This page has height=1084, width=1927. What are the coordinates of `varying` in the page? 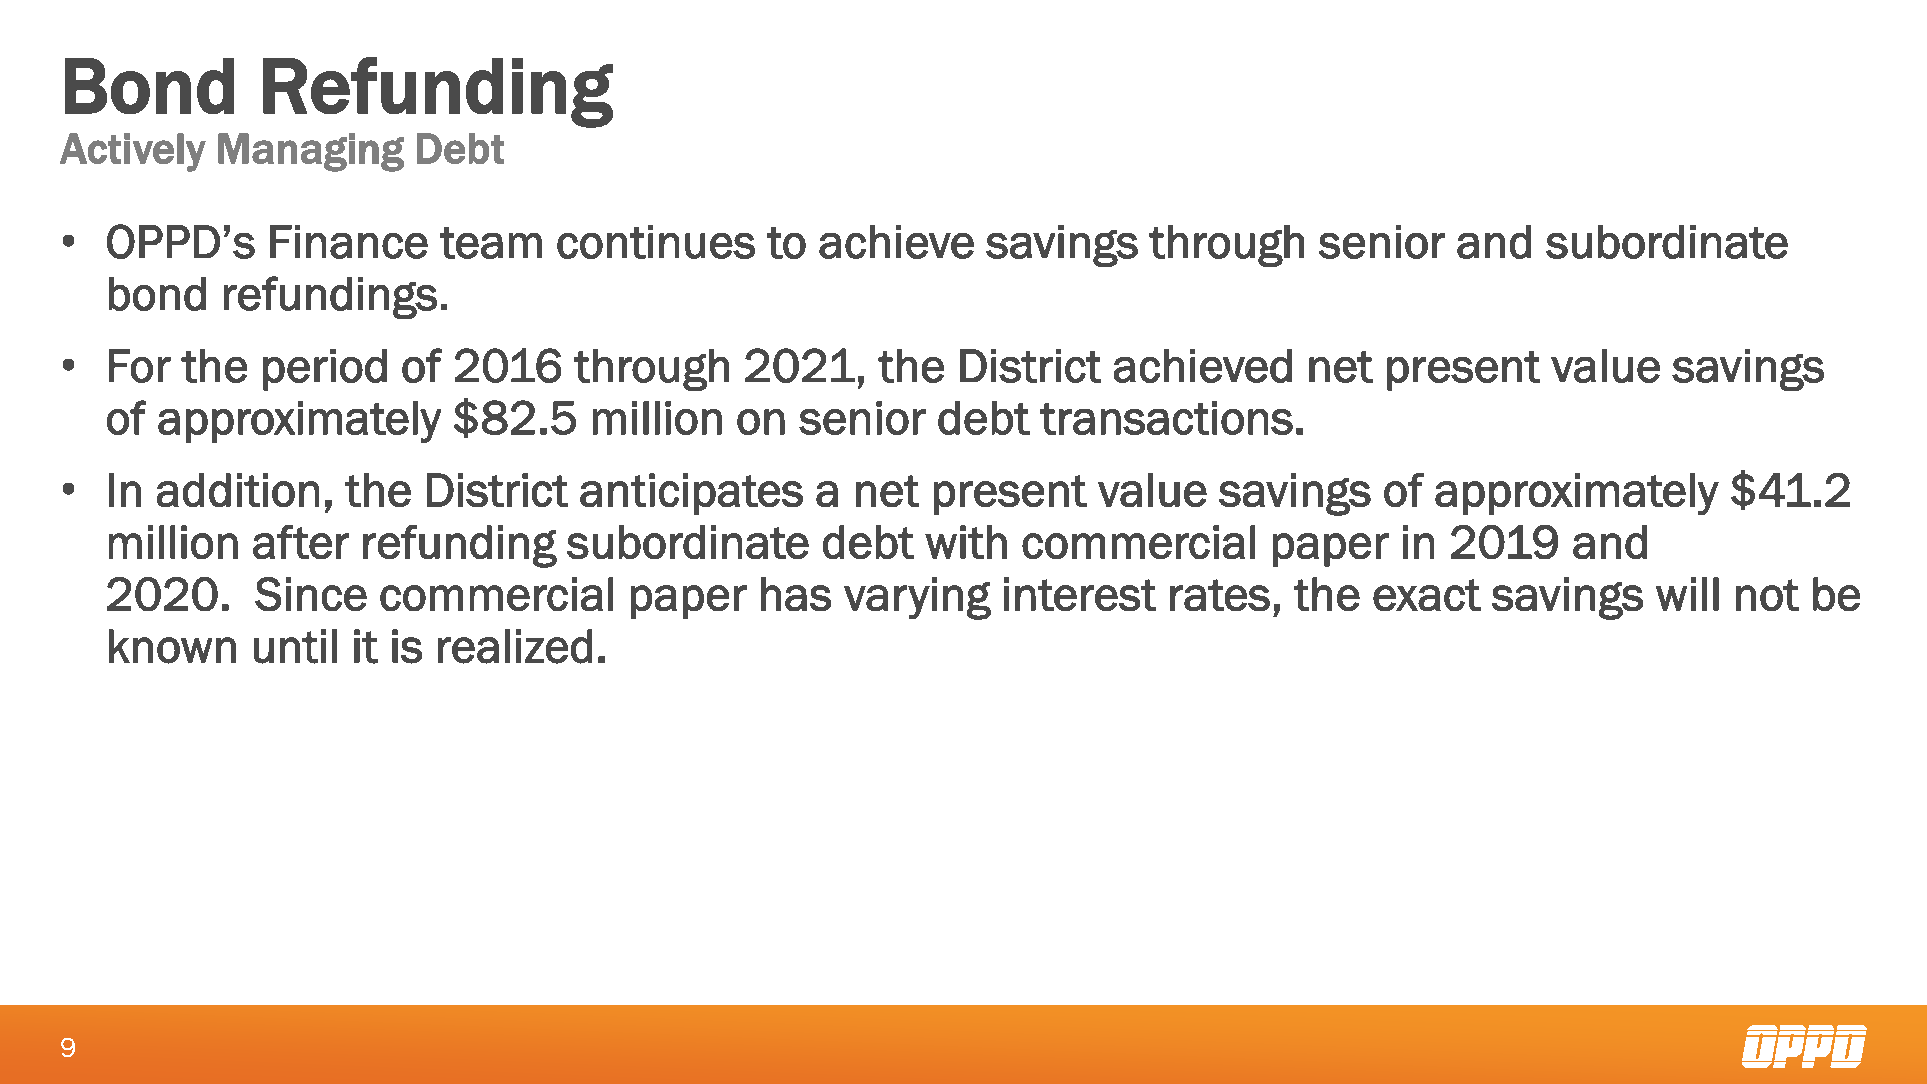 It's located at (917, 598).
